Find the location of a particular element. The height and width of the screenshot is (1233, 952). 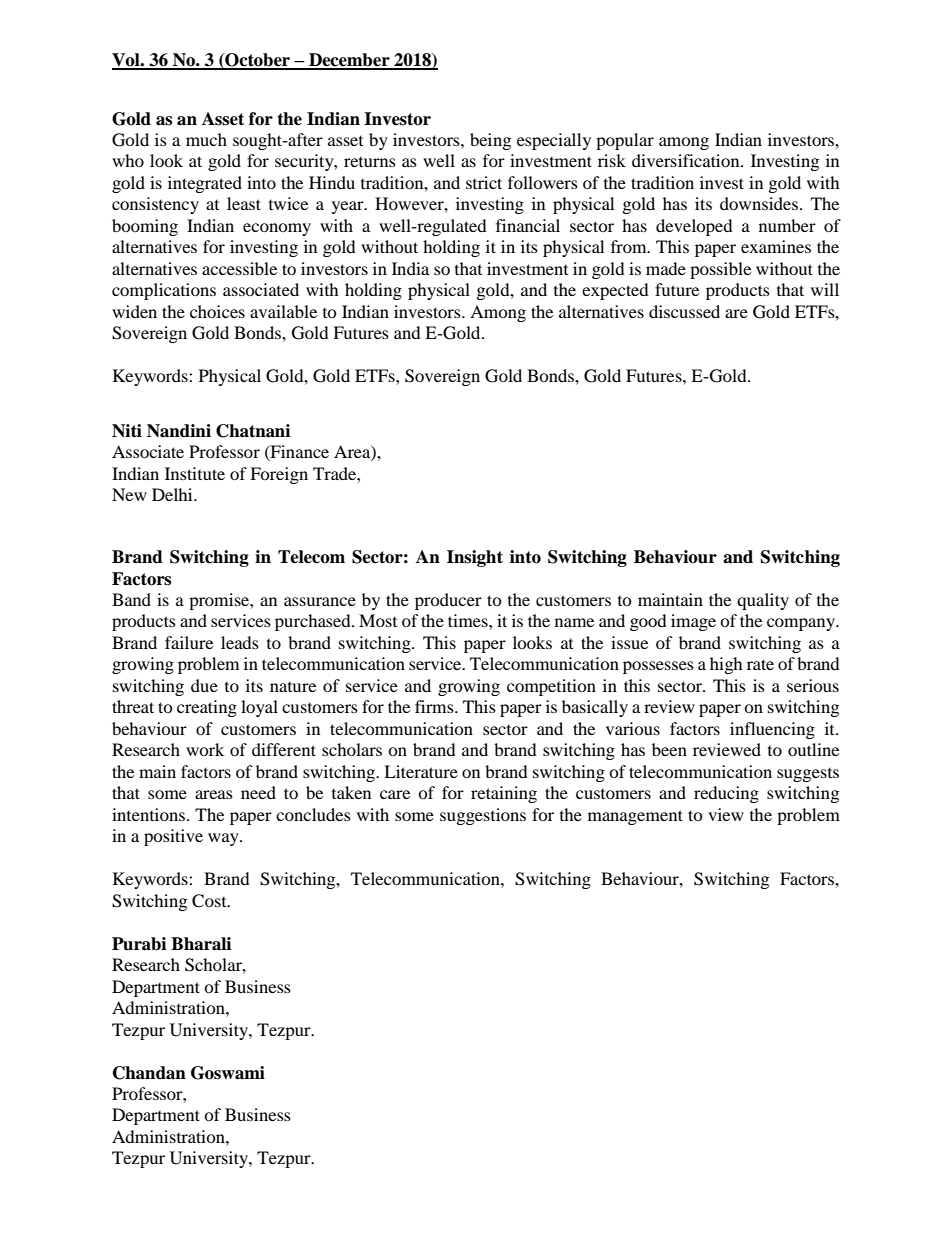

diversification is located at coordinates (687, 160).
